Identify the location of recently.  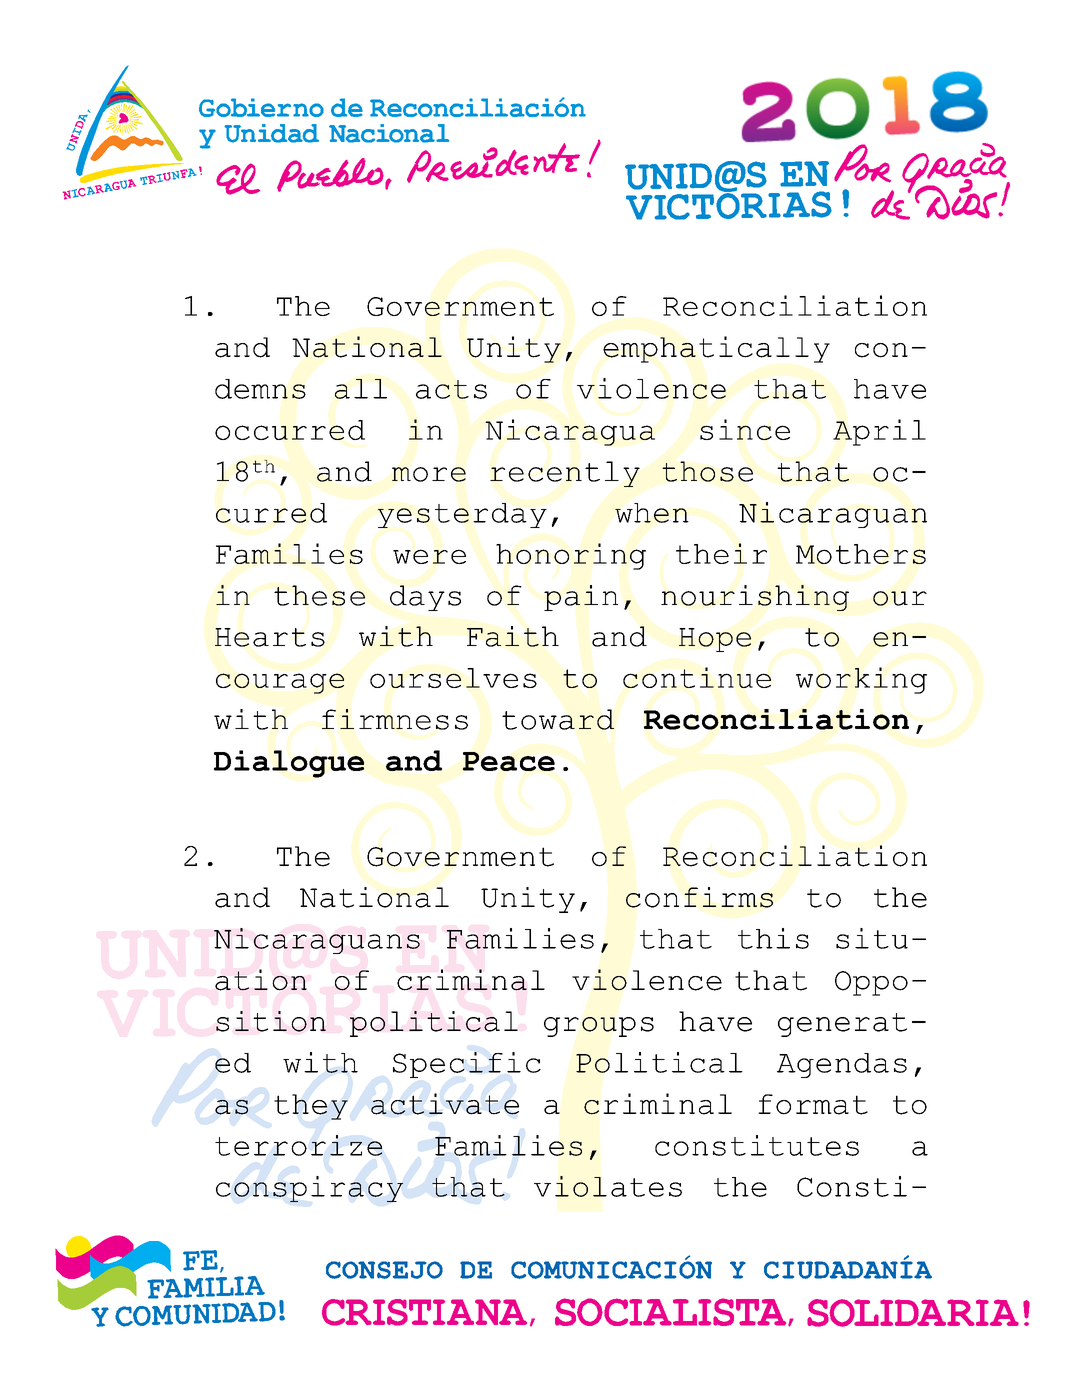
(565, 474).
